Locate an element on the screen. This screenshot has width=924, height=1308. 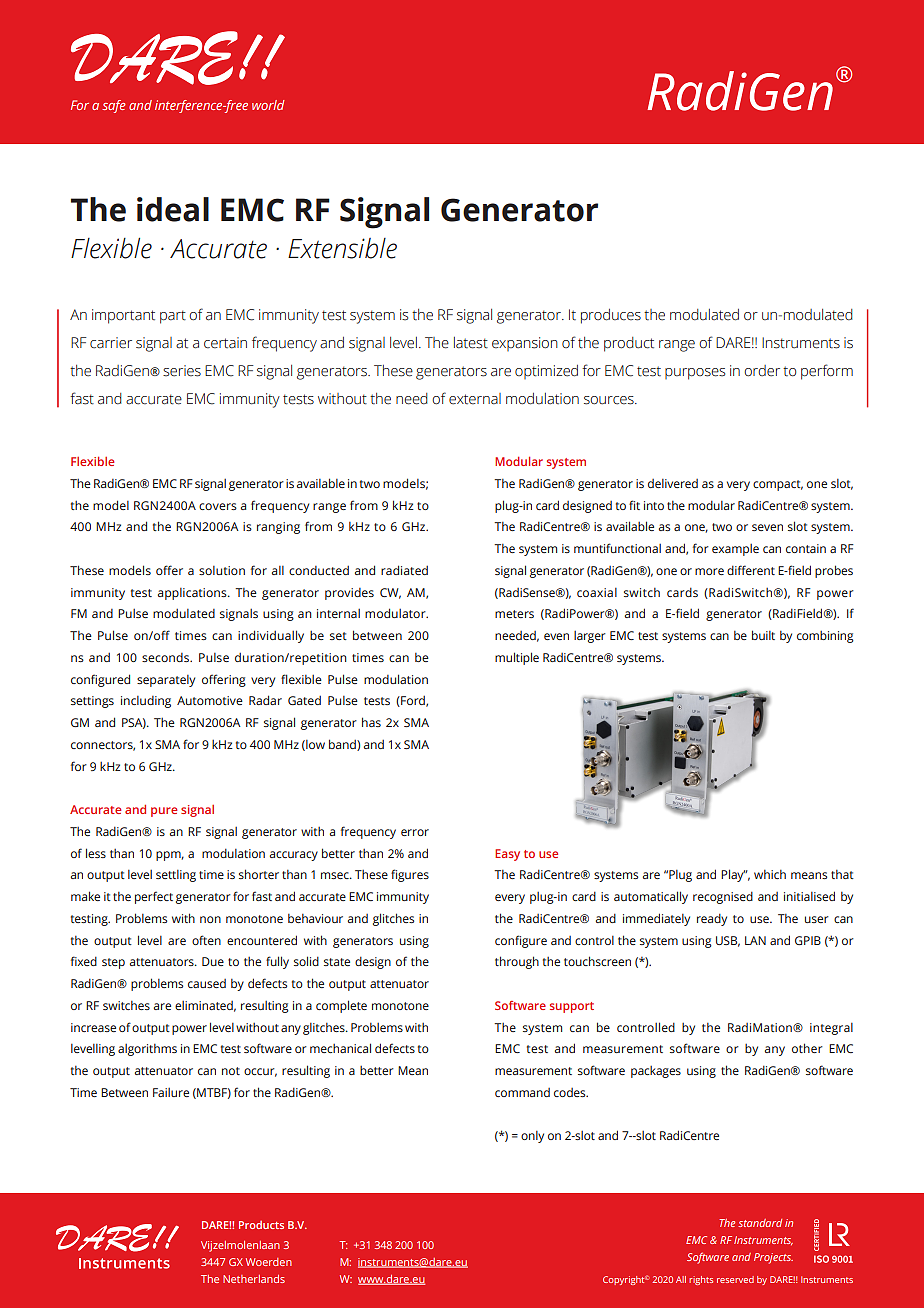
GPIB is located at coordinates (808, 940).
